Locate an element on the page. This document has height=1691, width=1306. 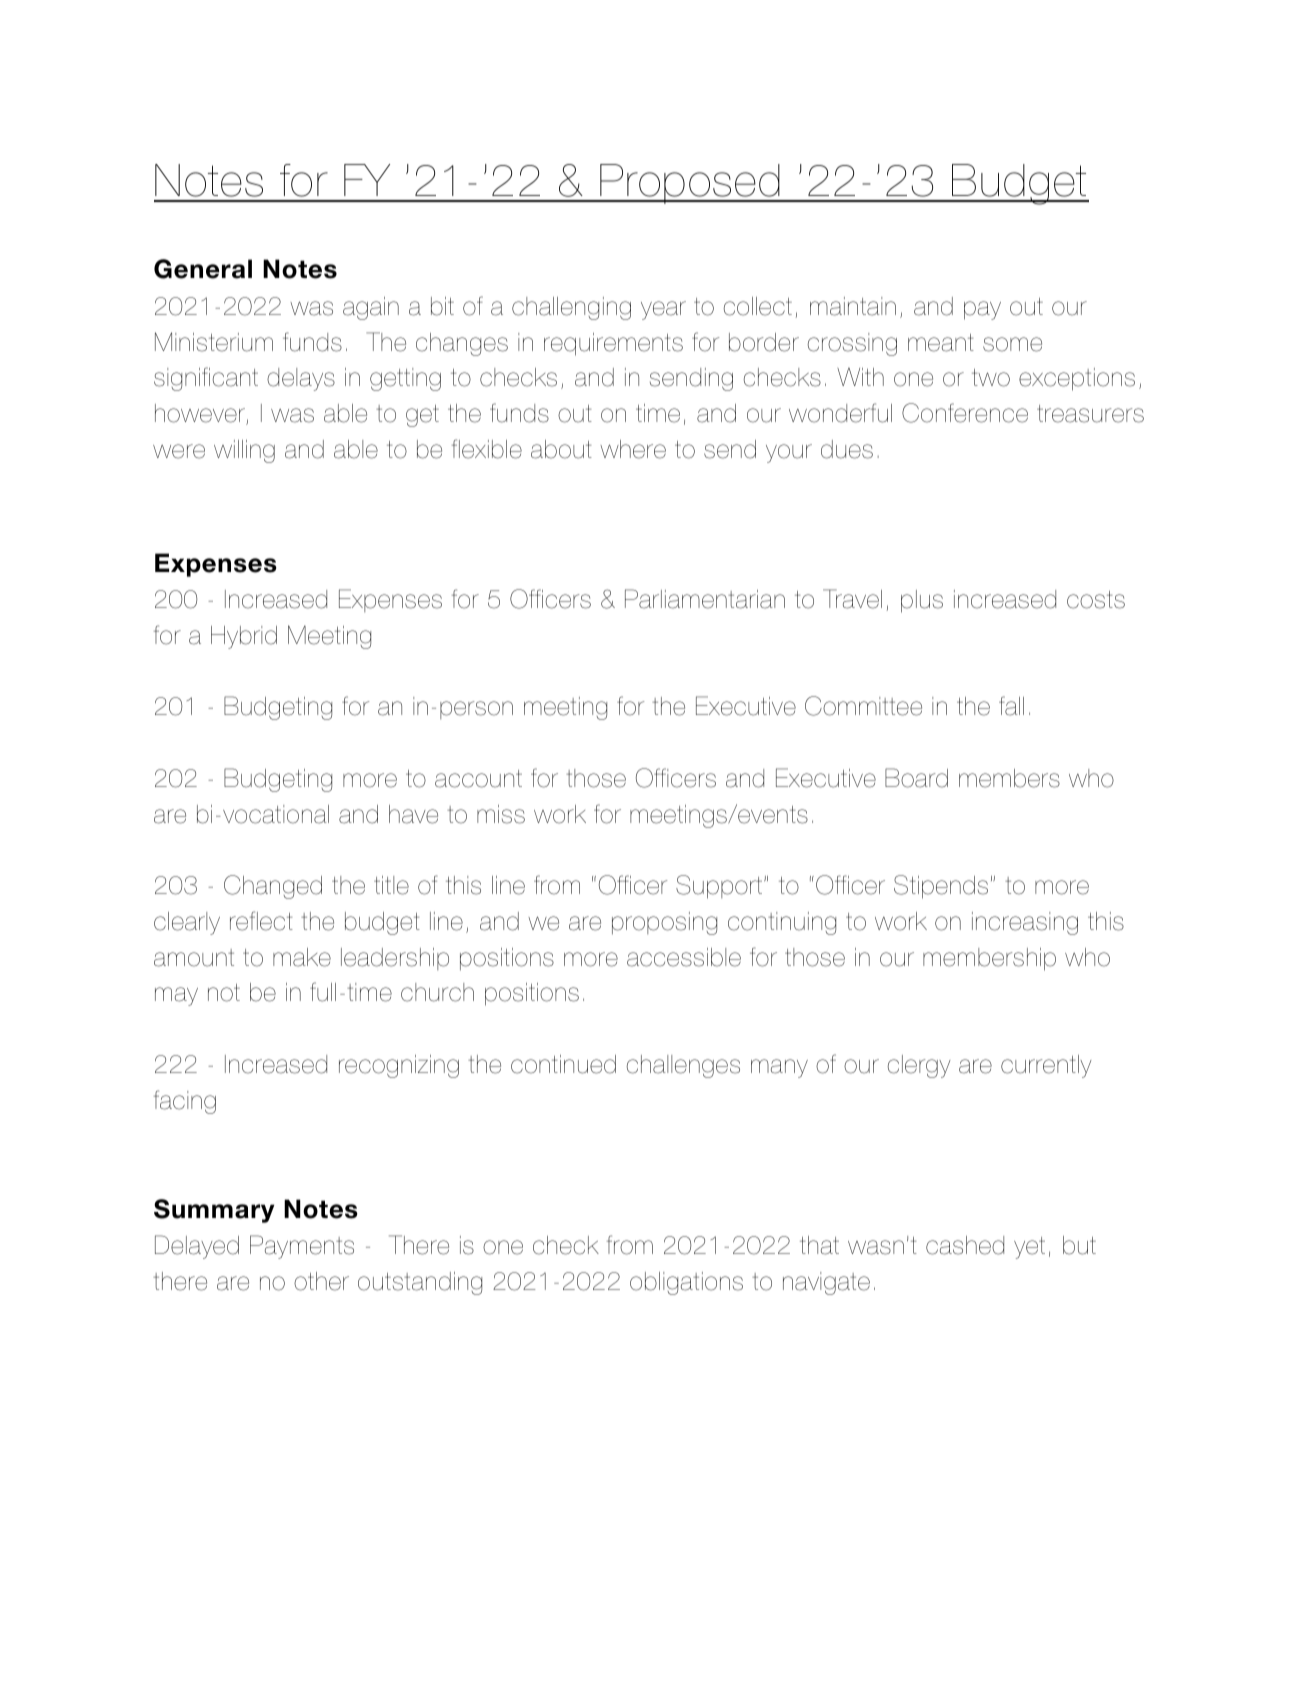
increasing is located at coordinates (1025, 923).
